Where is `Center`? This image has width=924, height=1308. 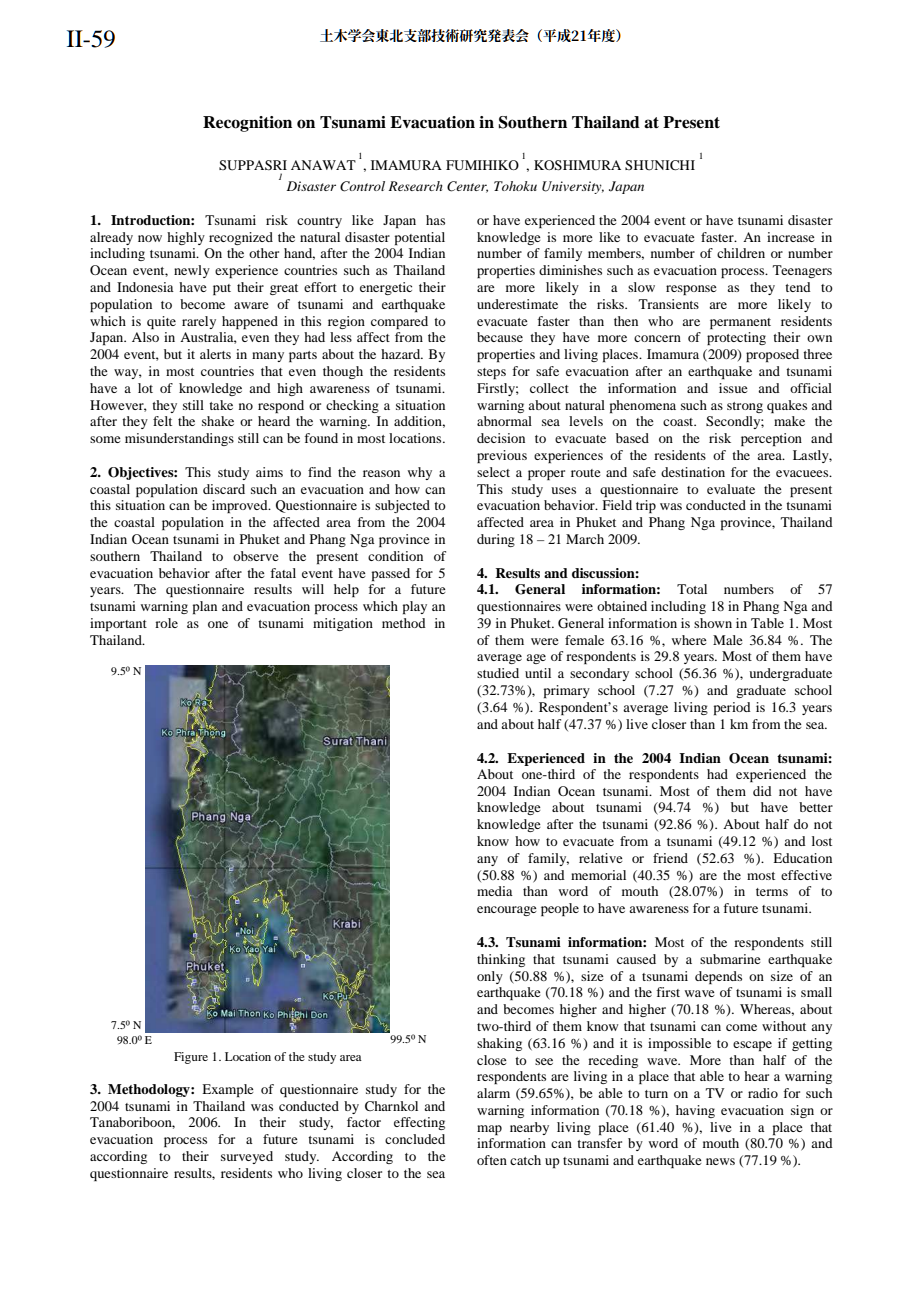
Center is located at coordinates (467, 187).
